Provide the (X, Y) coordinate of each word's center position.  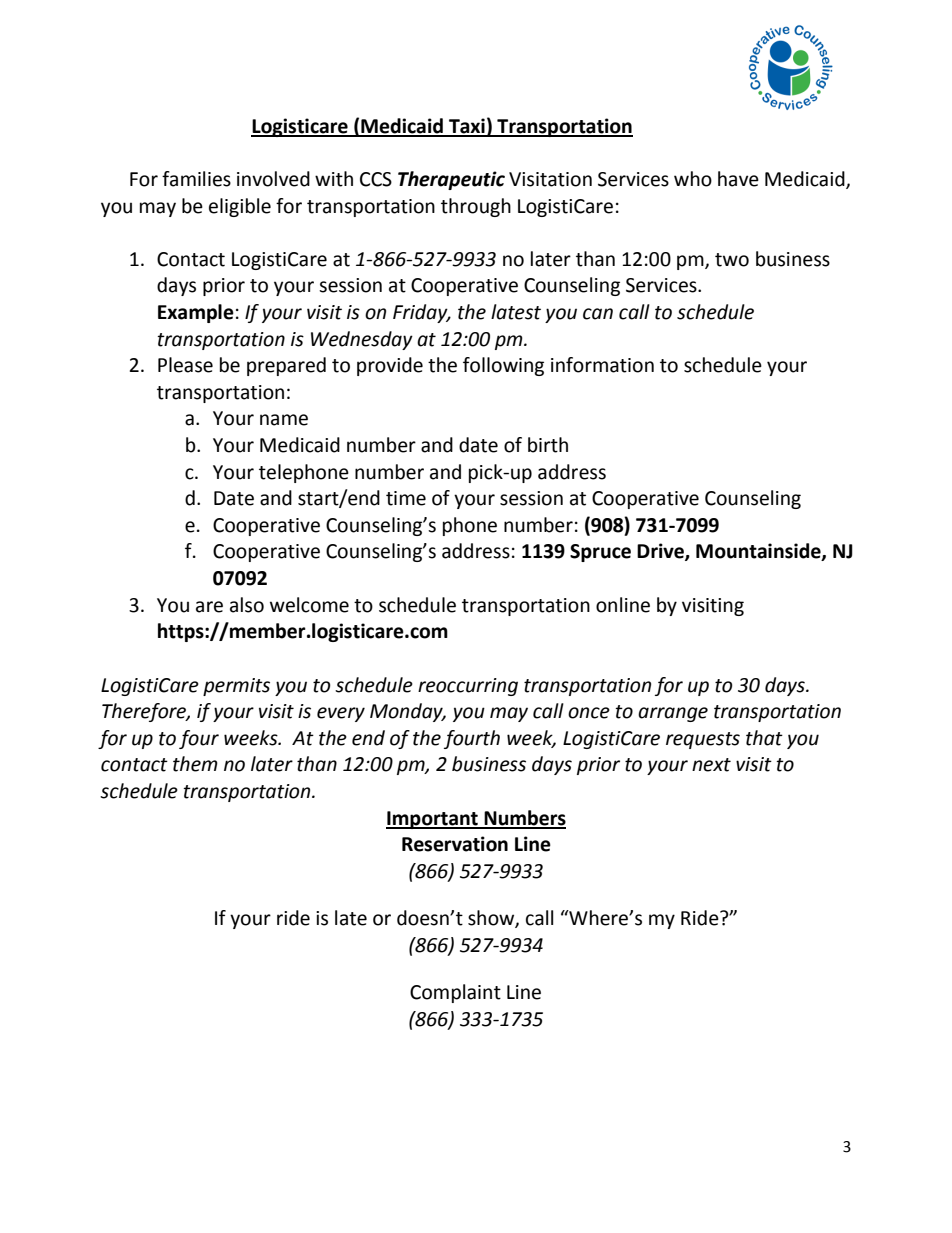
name (284, 420)
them (195, 764)
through (476, 207)
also (247, 605)
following (503, 366)
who (693, 179)
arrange (673, 714)
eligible (240, 207)
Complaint (455, 993)
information (602, 365)
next (711, 765)
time (406, 498)
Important (433, 820)
